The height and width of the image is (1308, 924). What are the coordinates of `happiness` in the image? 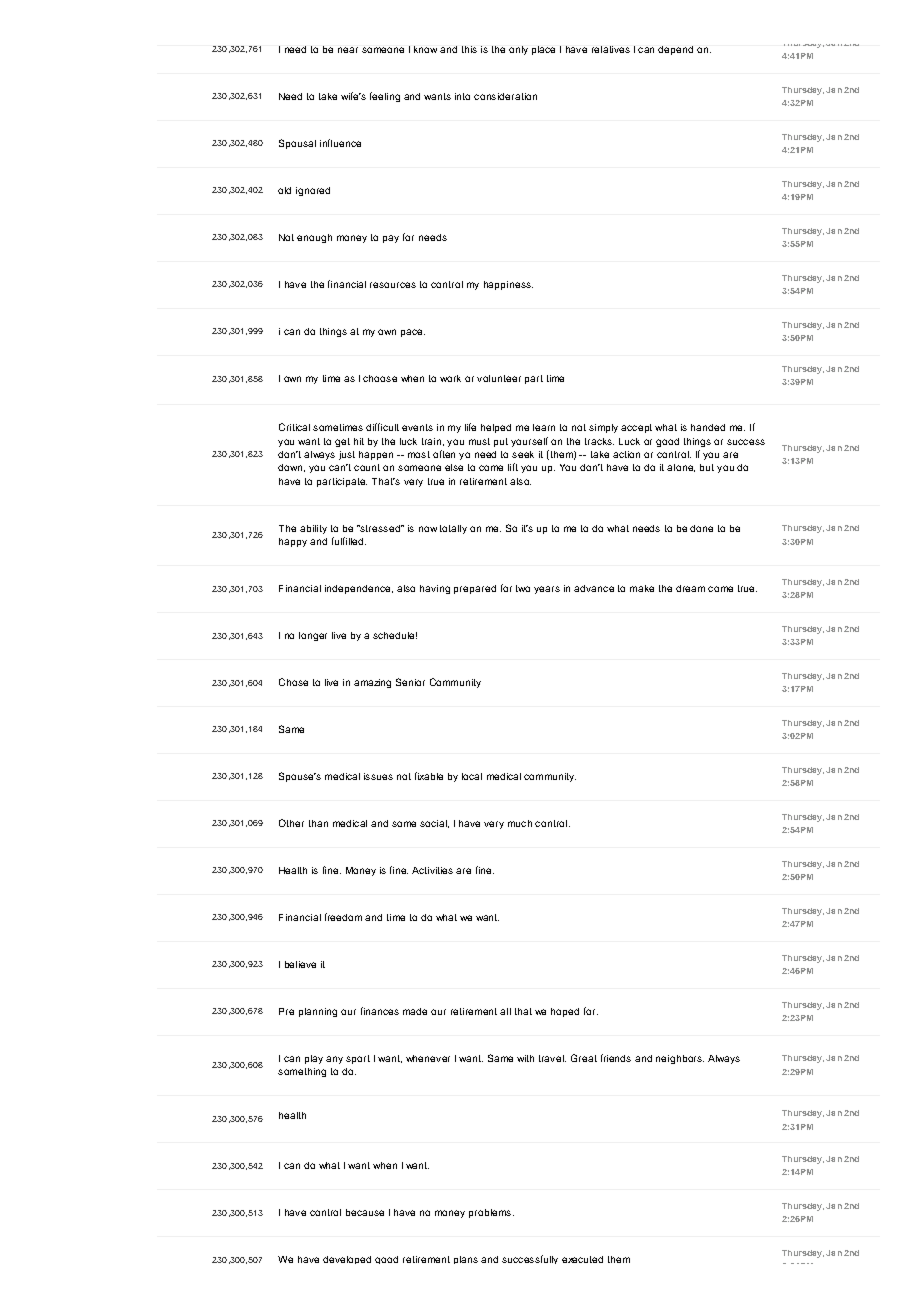 It's located at (508, 285).
